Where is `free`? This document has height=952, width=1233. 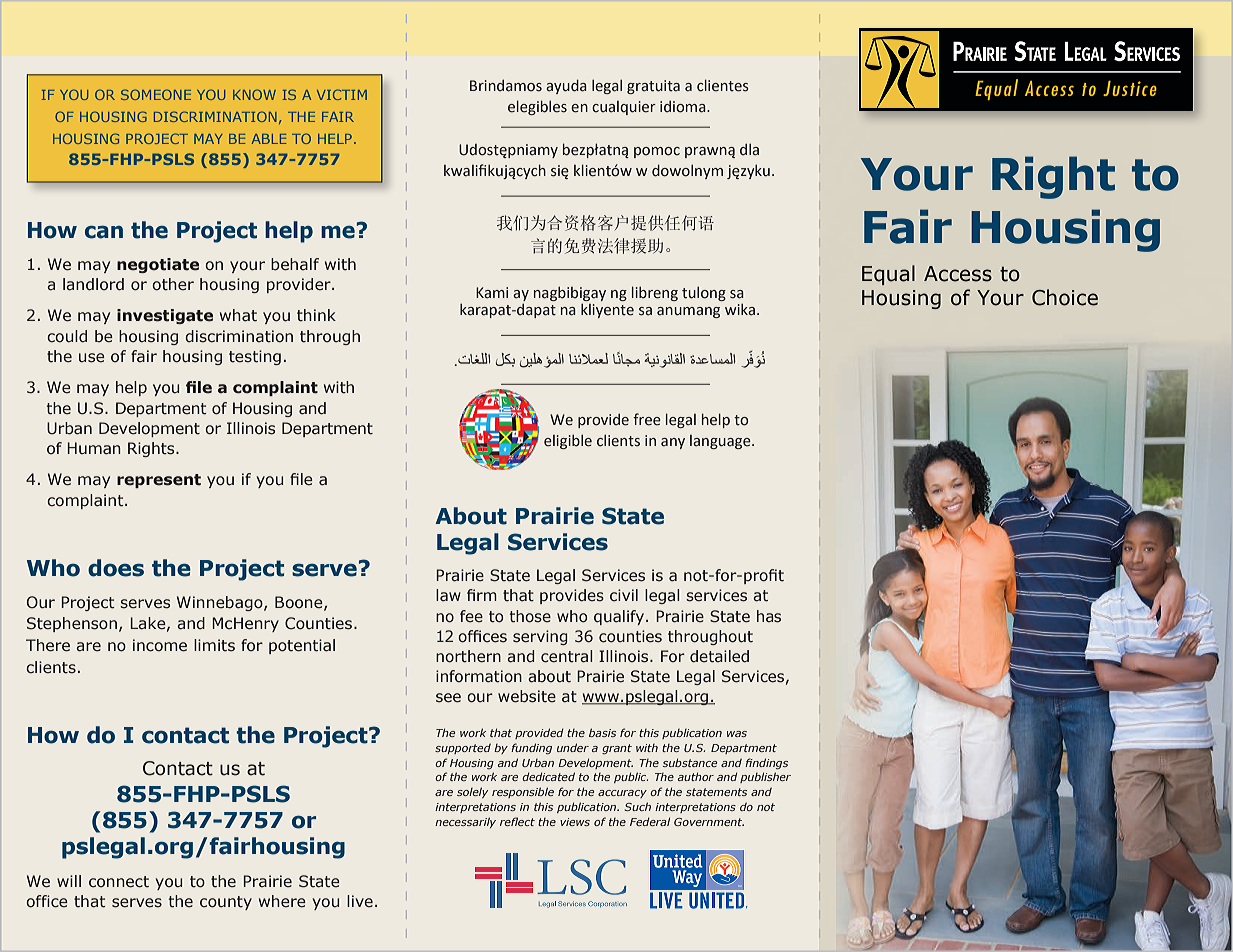 free is located at coordinates (647, 419).
